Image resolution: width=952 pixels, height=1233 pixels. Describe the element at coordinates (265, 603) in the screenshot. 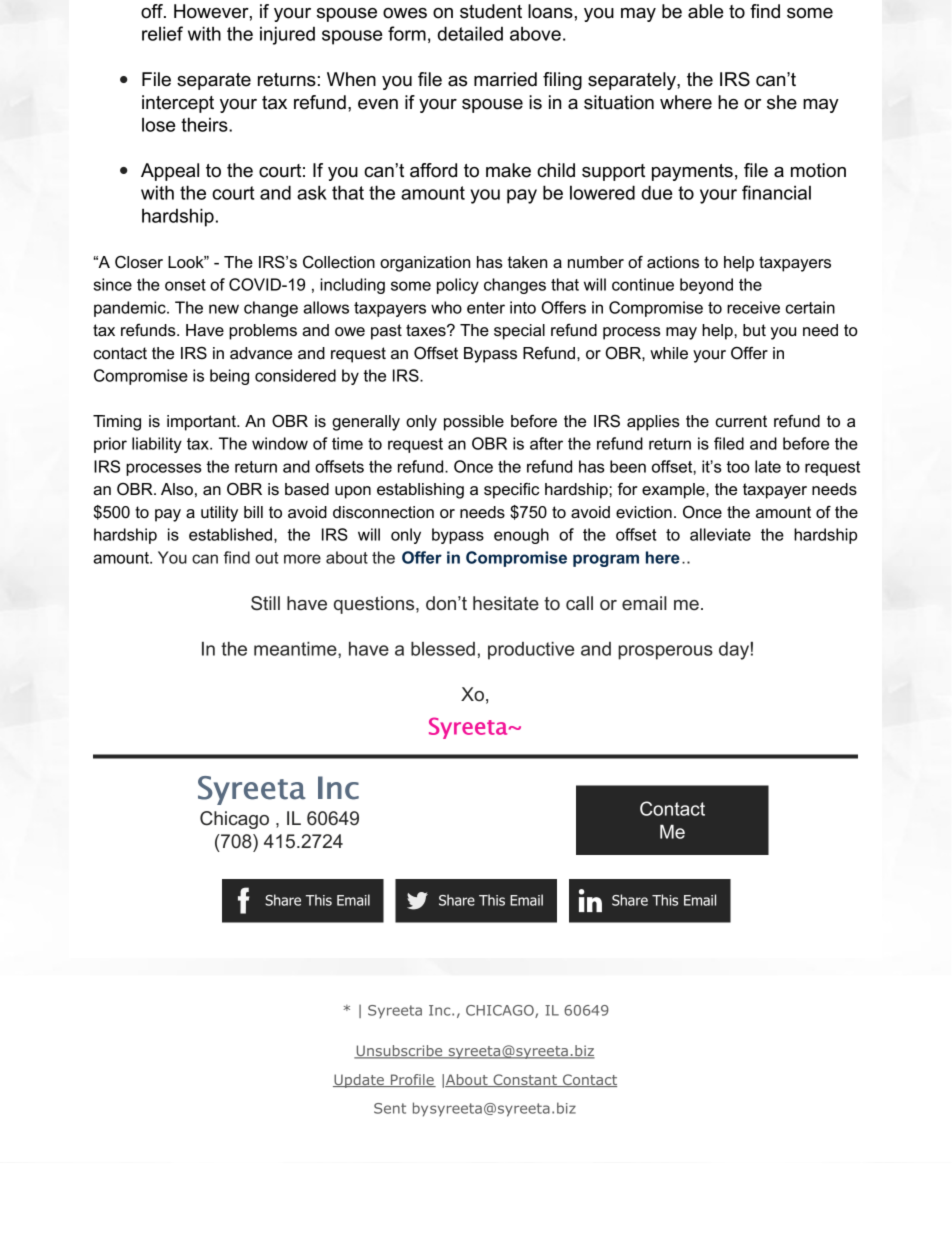

I see `Still` at that location.
